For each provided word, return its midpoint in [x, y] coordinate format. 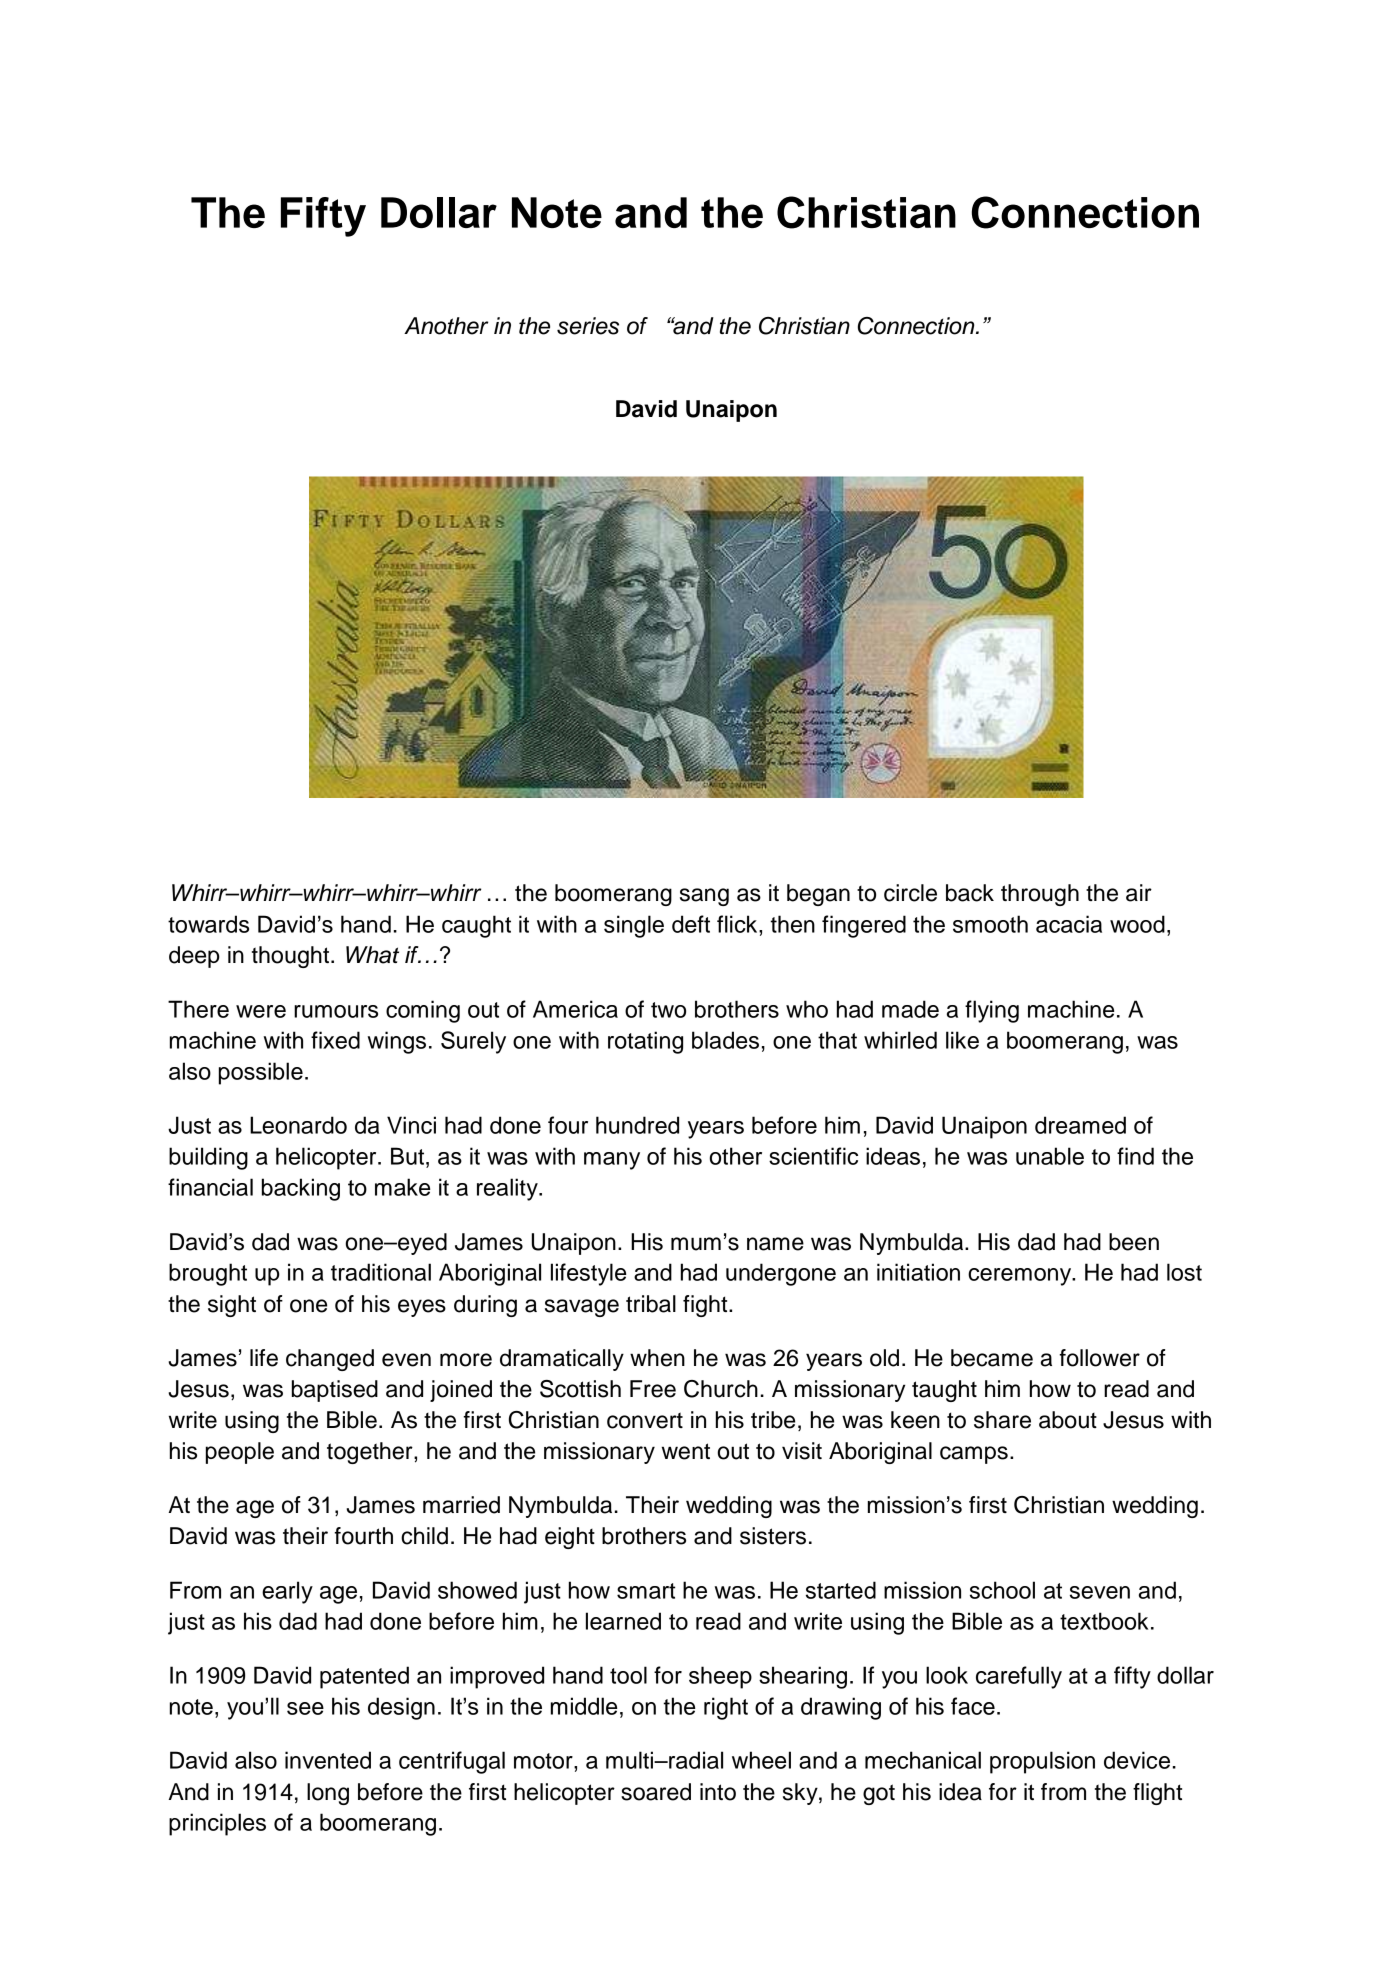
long [328, 1794]
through [1040, 895]
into [718, 1792]
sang [704, 897]
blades [725, 1040]
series [588, 326]
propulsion [1042, 1762]
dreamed [1080, 1125]
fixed [335, 1040]
